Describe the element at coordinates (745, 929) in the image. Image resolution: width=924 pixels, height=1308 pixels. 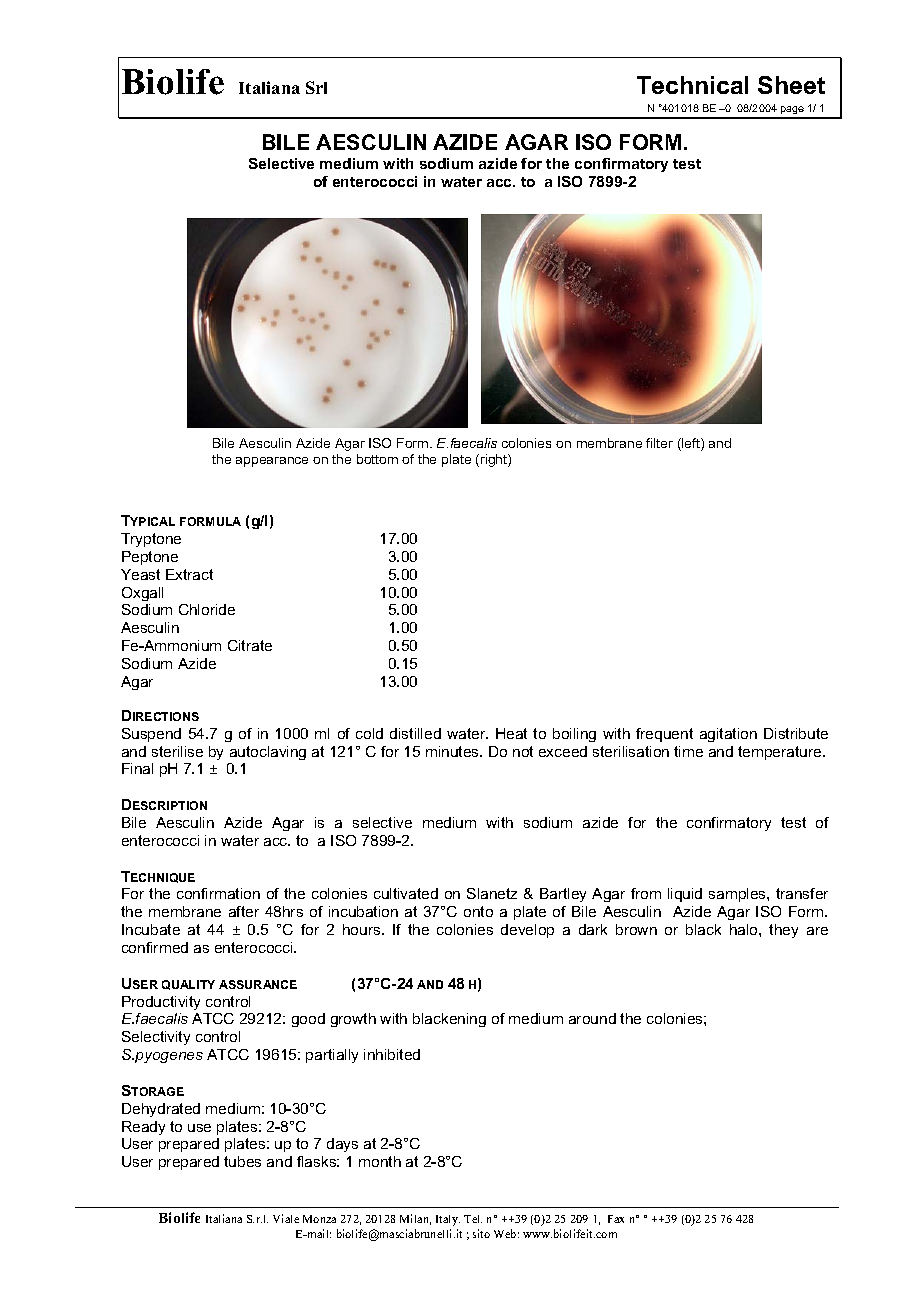
I see `halo` at that location.
